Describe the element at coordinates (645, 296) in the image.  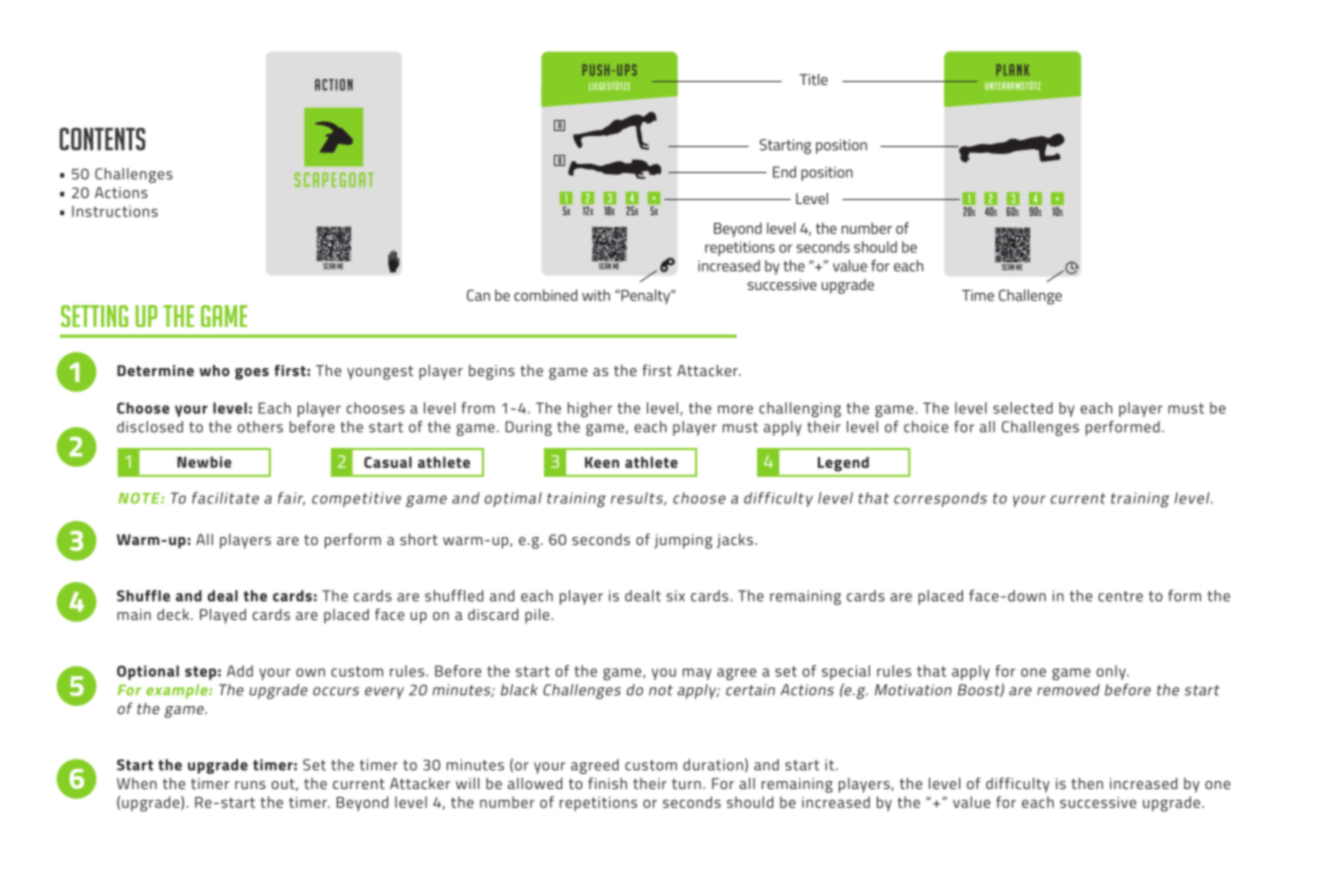
I see `Penalty` at that location.
